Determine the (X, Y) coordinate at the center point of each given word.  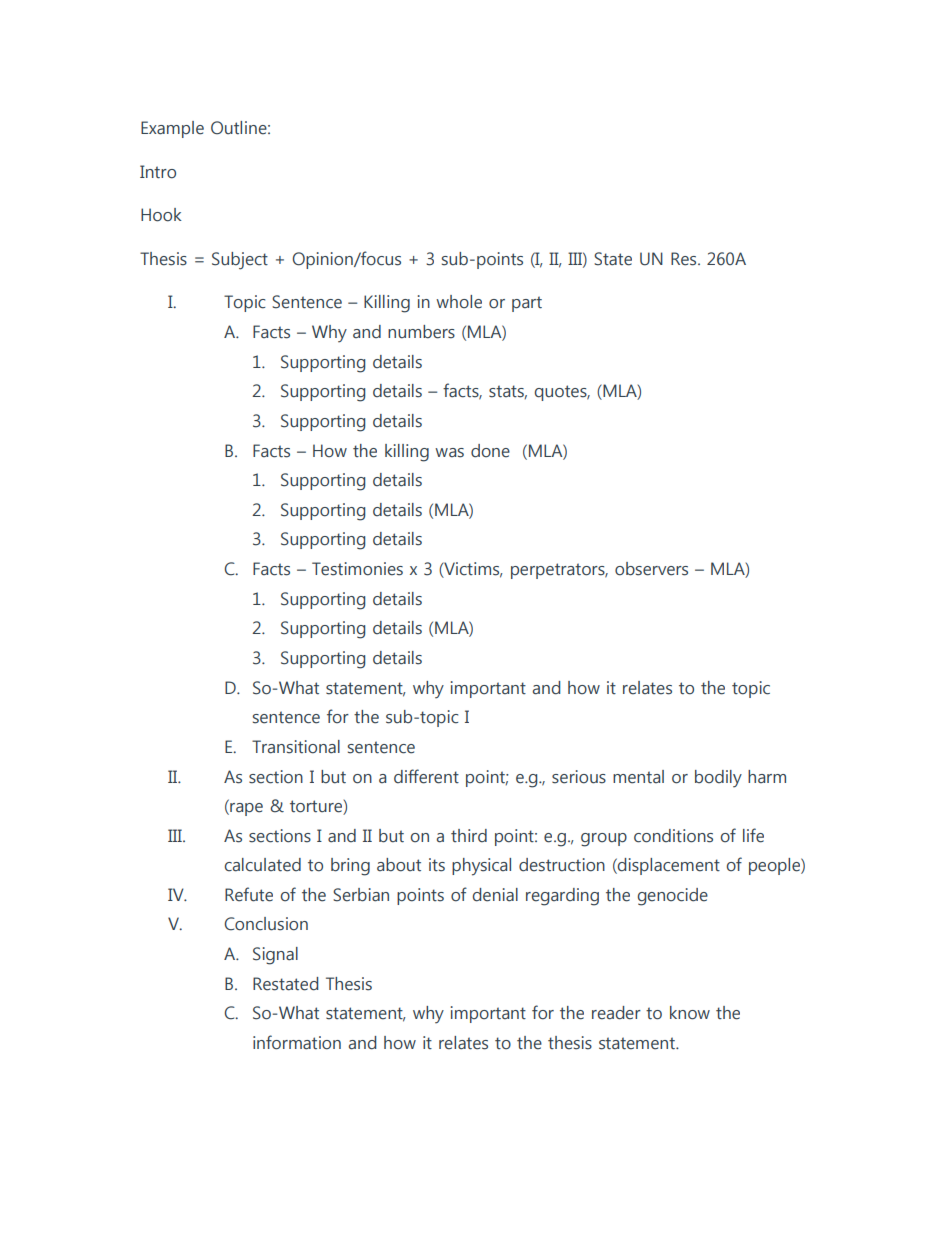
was (449, 453)
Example (172, 129)
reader (616, 1013)
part (527, 304)
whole (459, 302)
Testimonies (357, 569)
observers (651, 569)
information (297, 1042)
